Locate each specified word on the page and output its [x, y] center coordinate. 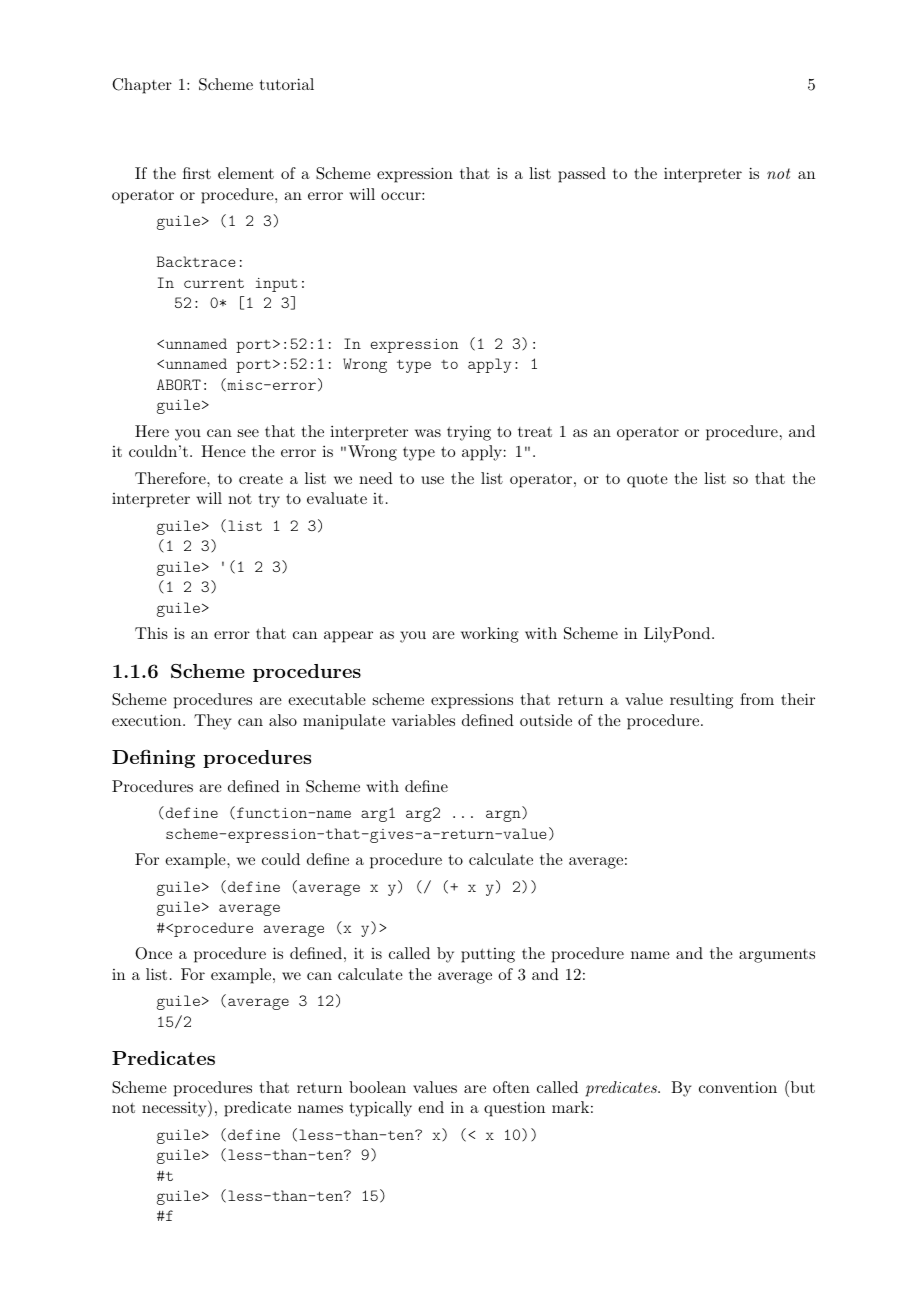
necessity [175, 1108]
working [490, 635]
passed [582, 175]
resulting [701, 701]
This [151, 633]
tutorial [287, 84]
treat [535, 432]
